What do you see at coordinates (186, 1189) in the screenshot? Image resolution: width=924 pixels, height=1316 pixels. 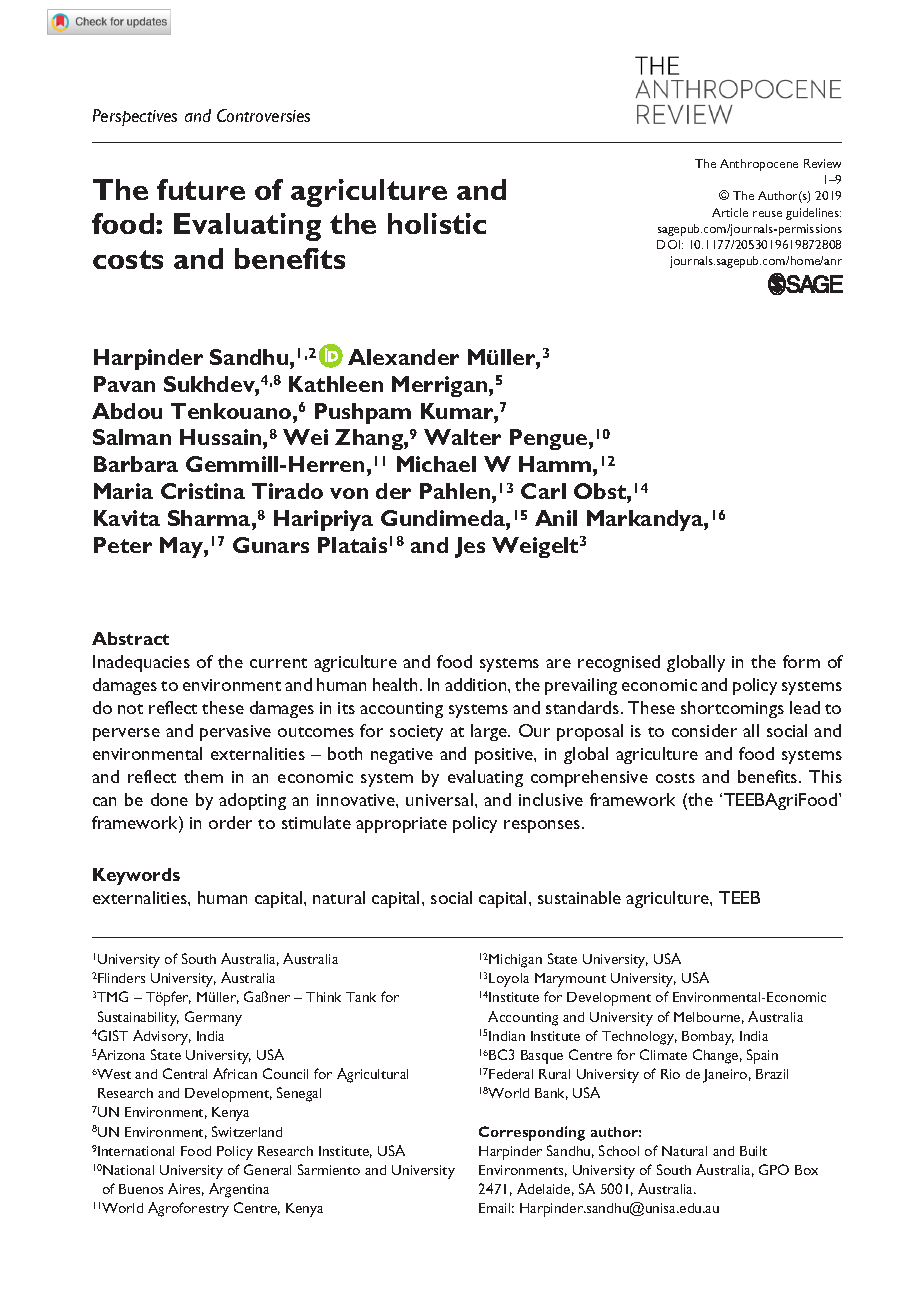 I see `Aires` at bounding box center [186, 1189].
